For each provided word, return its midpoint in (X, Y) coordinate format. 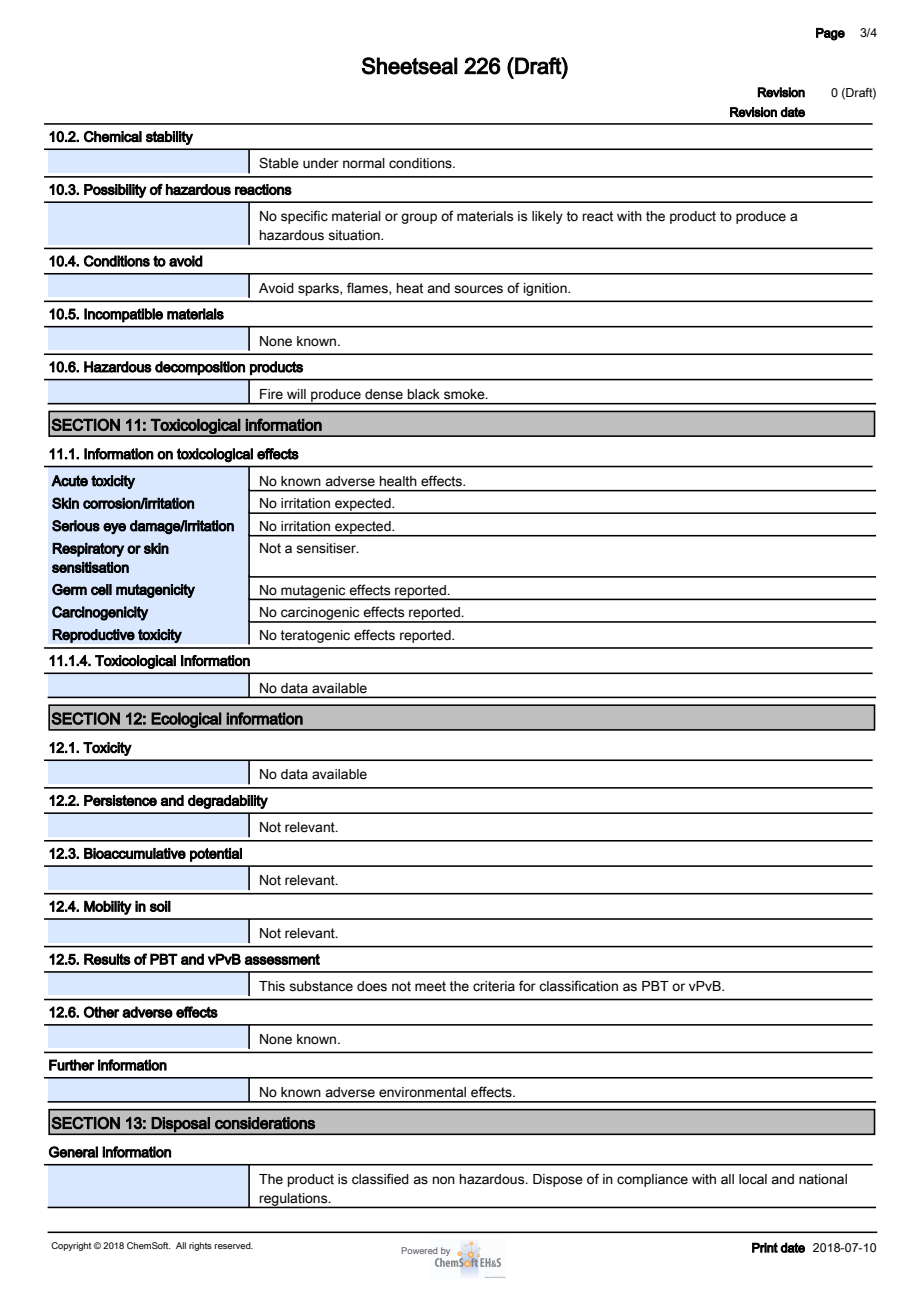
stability (169, 138)
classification (578, 986)
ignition (546, 289)
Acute (69, 481)
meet (430, 986)
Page (830, 34)
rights (200, 1246)
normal (364, 163)
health (398, 481)
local (753, 1179)
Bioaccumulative (135, 853)
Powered (419, 1250)
